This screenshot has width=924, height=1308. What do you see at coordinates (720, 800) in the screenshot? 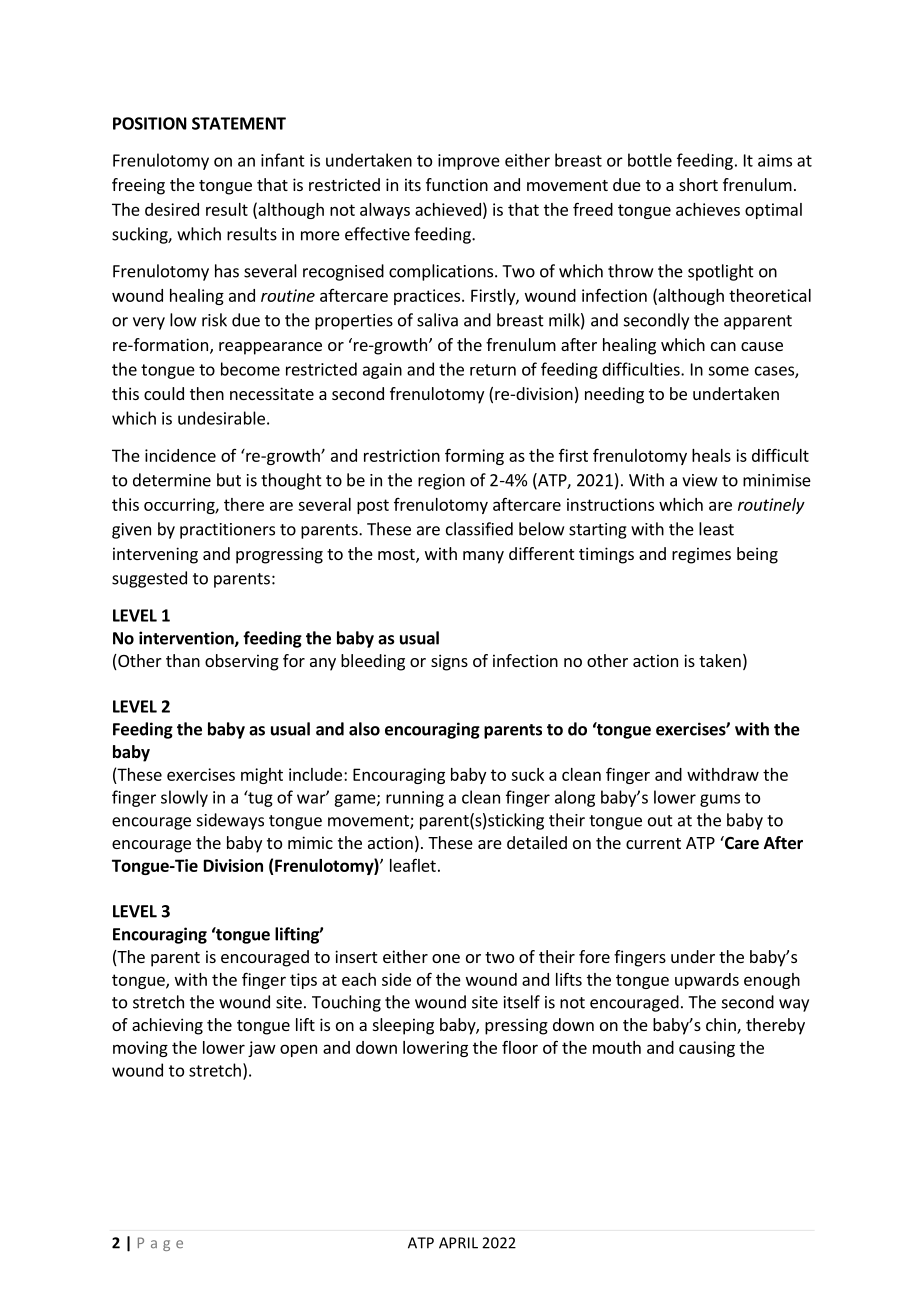
I see `gums` at bounding box center [720, 800].
